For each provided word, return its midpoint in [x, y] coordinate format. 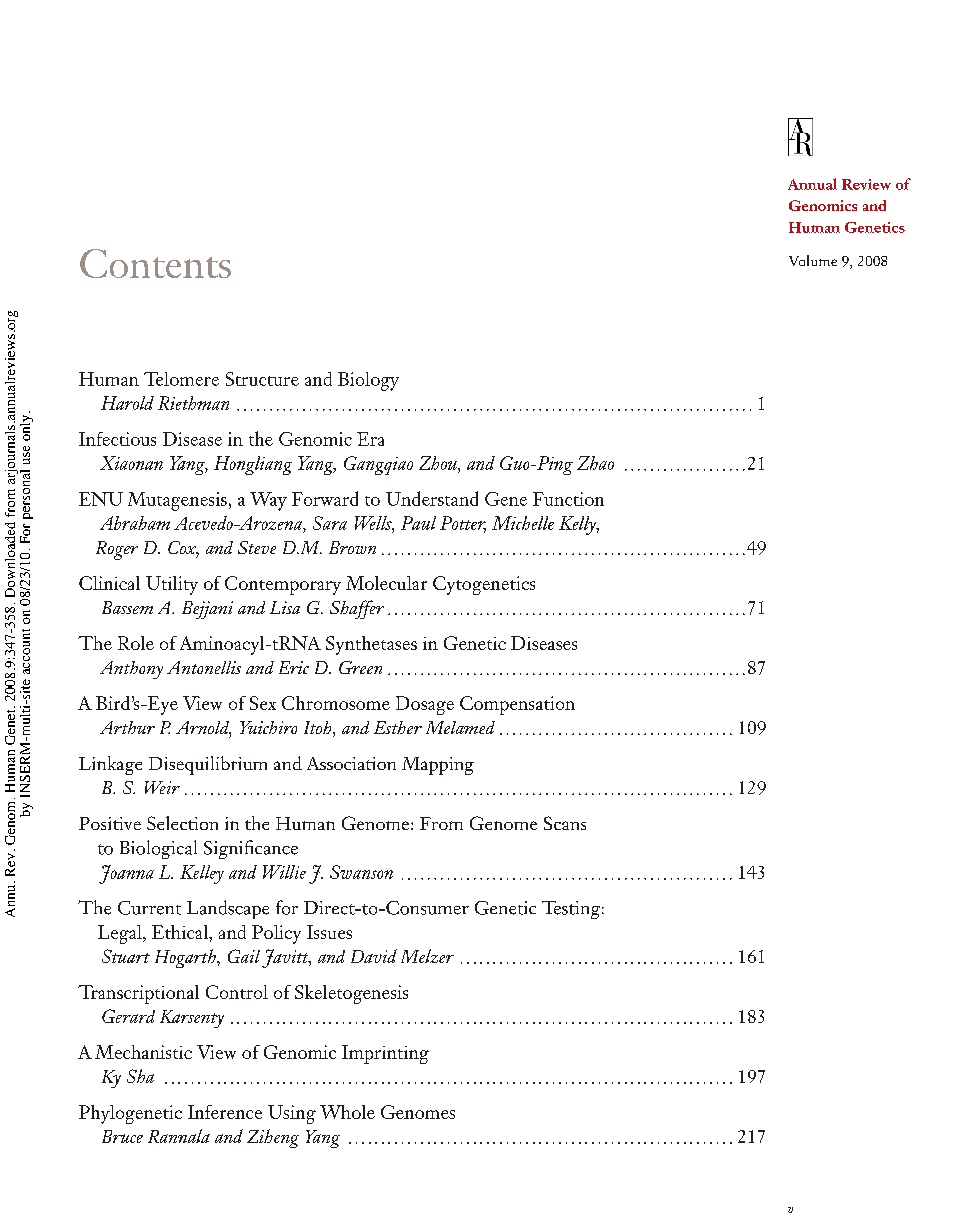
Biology [368, 381]
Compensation [517, 705]
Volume [813, 260]
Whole [347, 1112]
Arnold [203, 729]
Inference [225, 1112]
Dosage [425, 705]
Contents [155, 263]
